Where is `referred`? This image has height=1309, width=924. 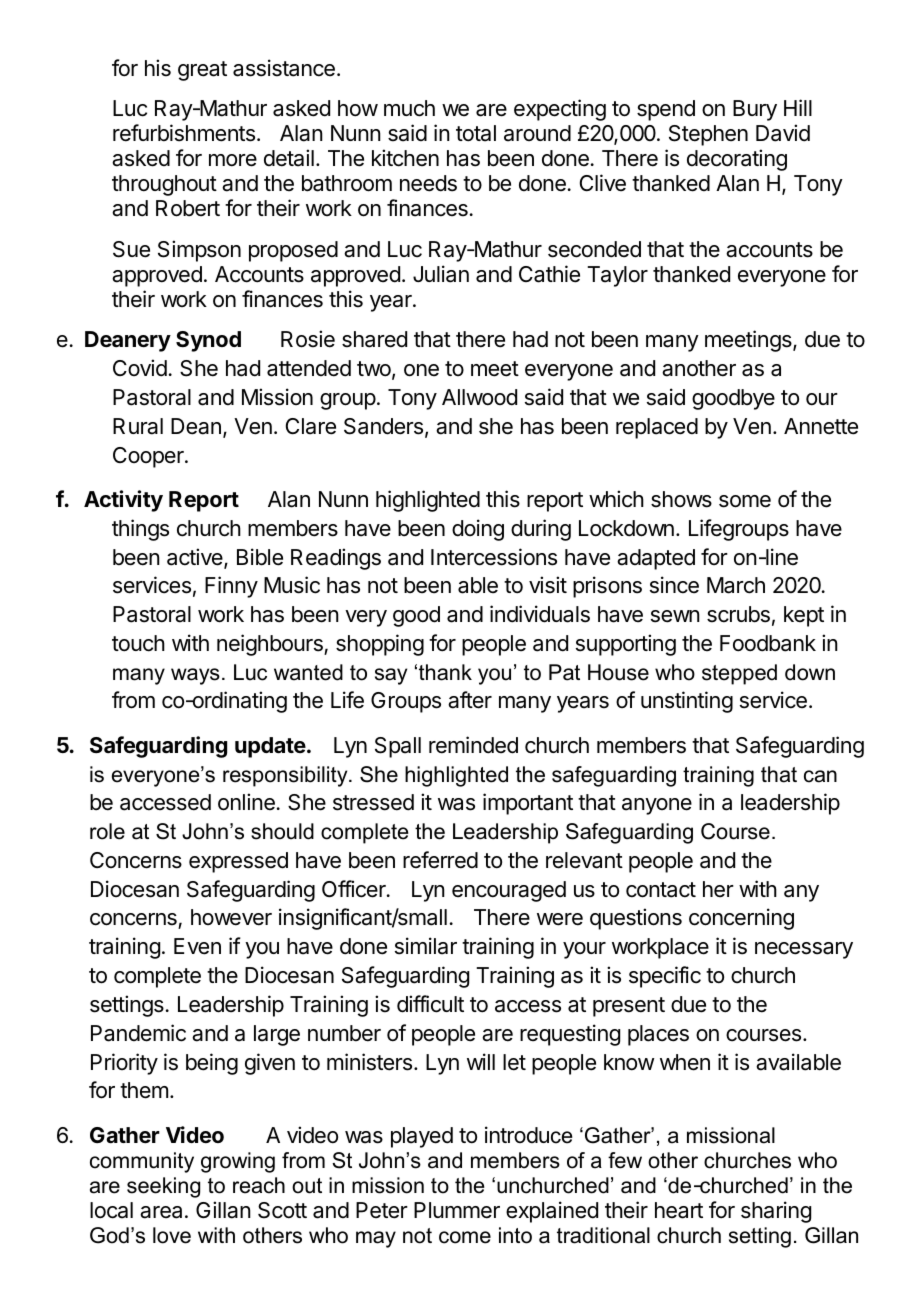
referred is located at coordinates (440, 860).
